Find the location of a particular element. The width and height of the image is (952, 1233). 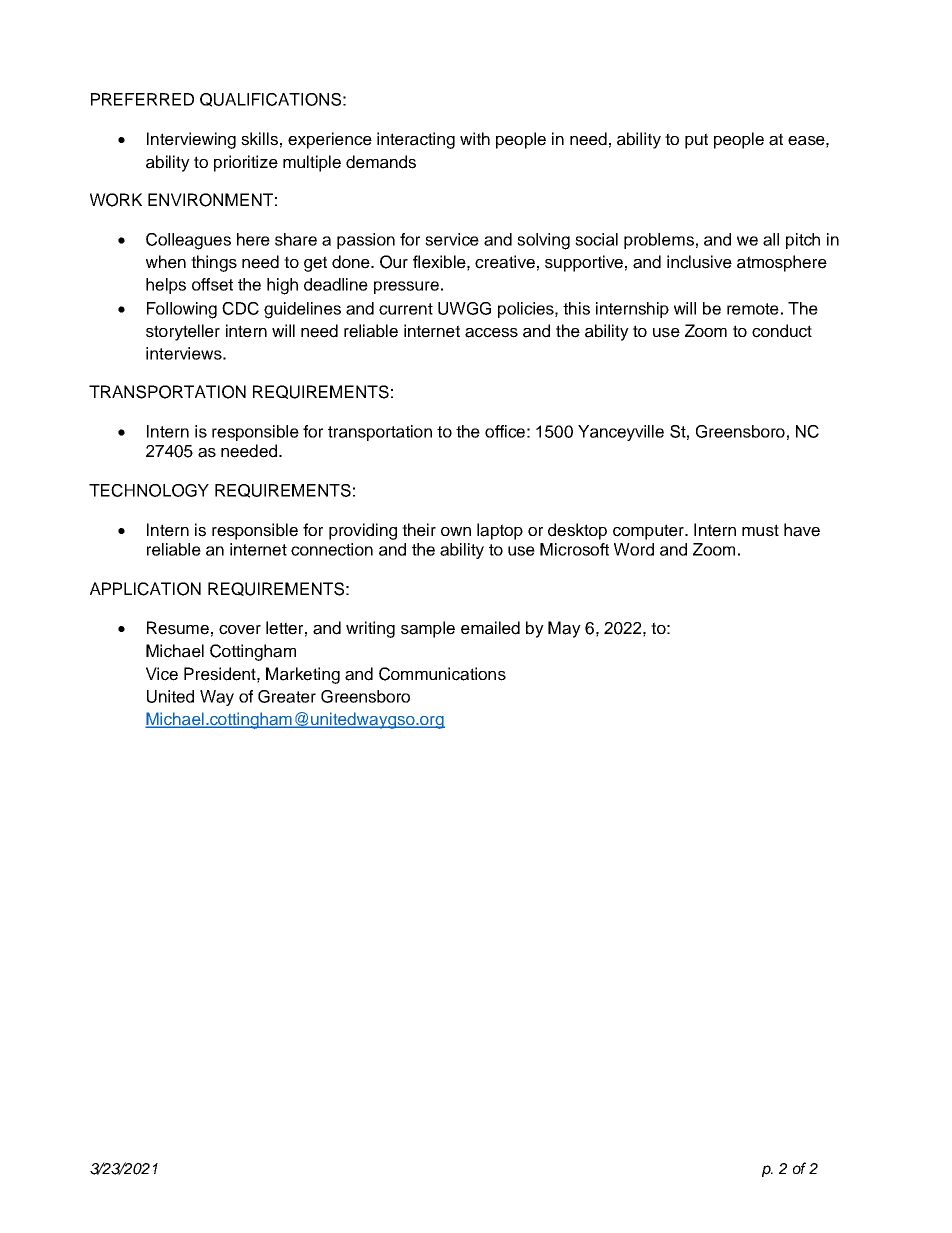

must is located at coordinates (760, 530).
